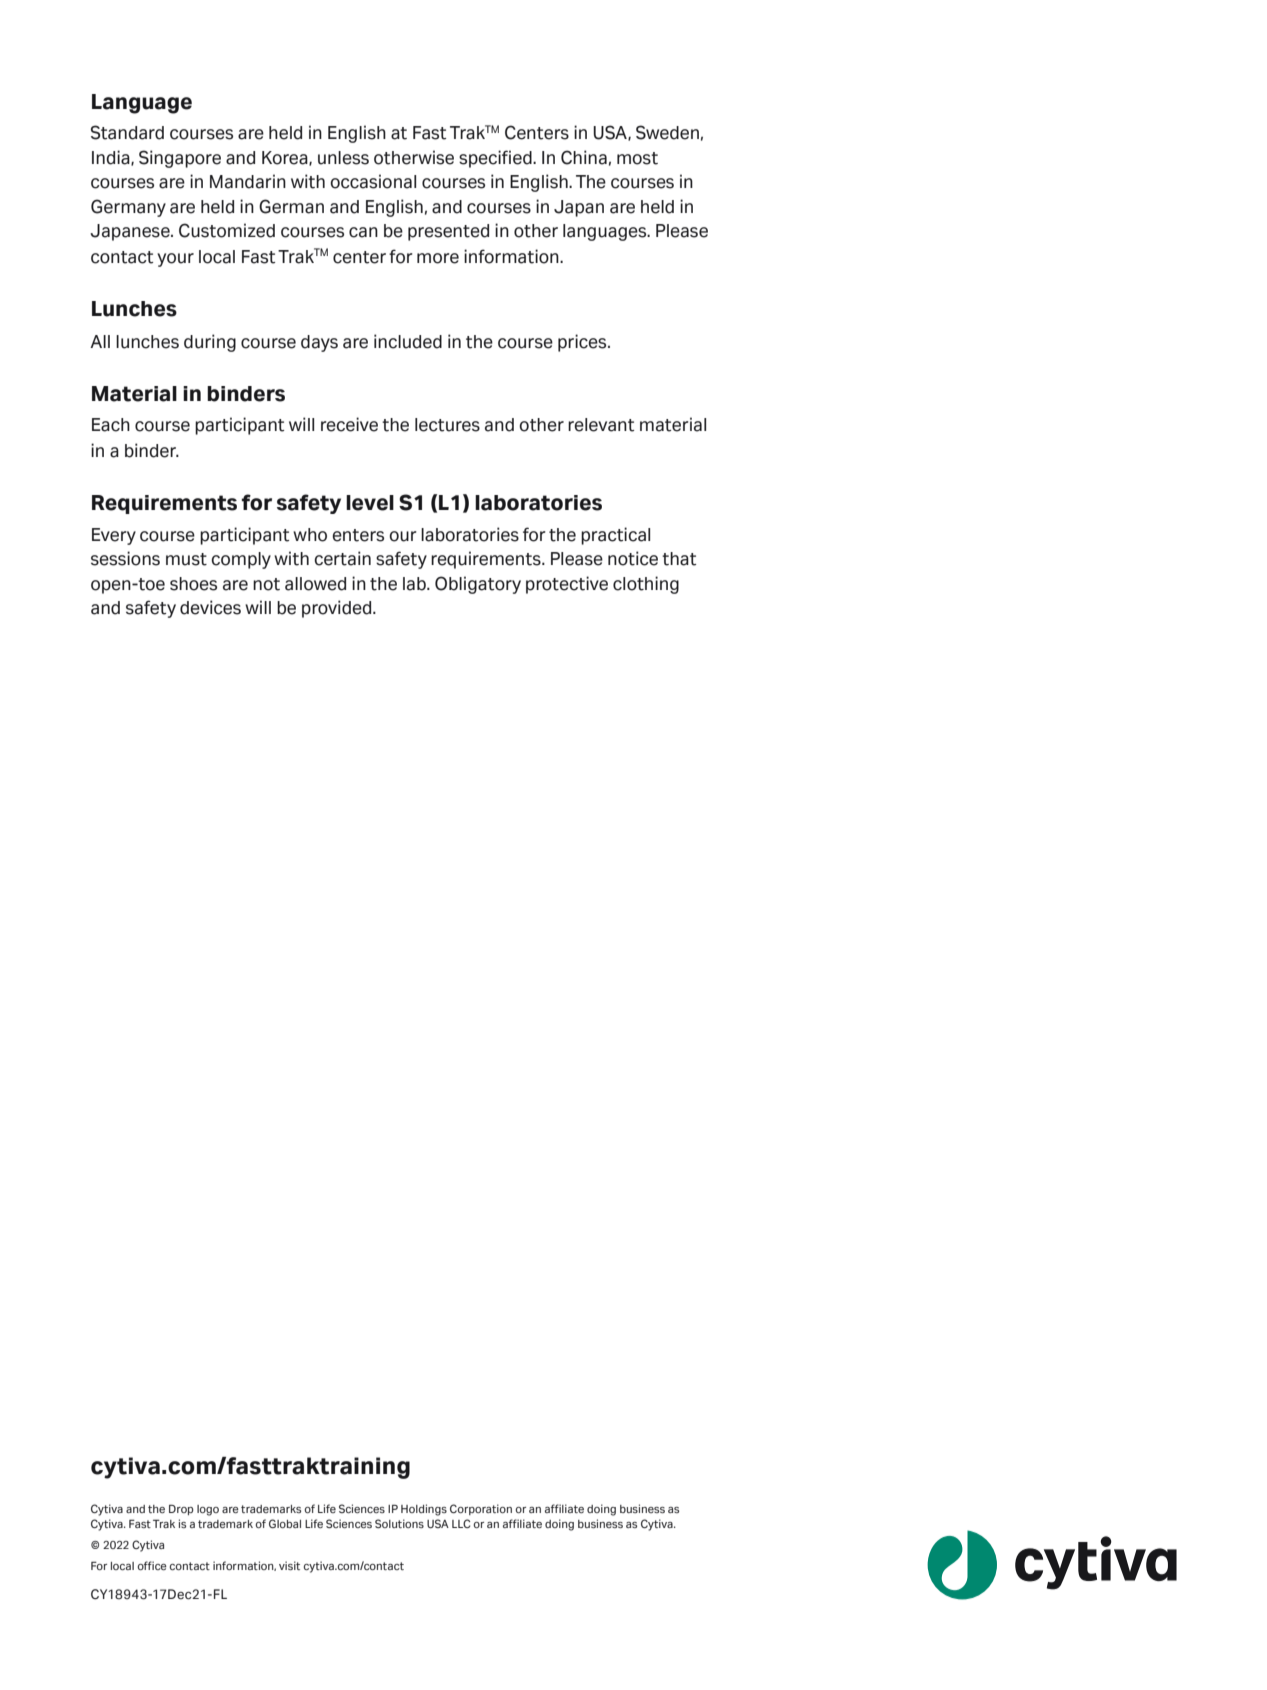 The image size is (1267, 1690). I want to click on Corporation, so click(481, 1509).
